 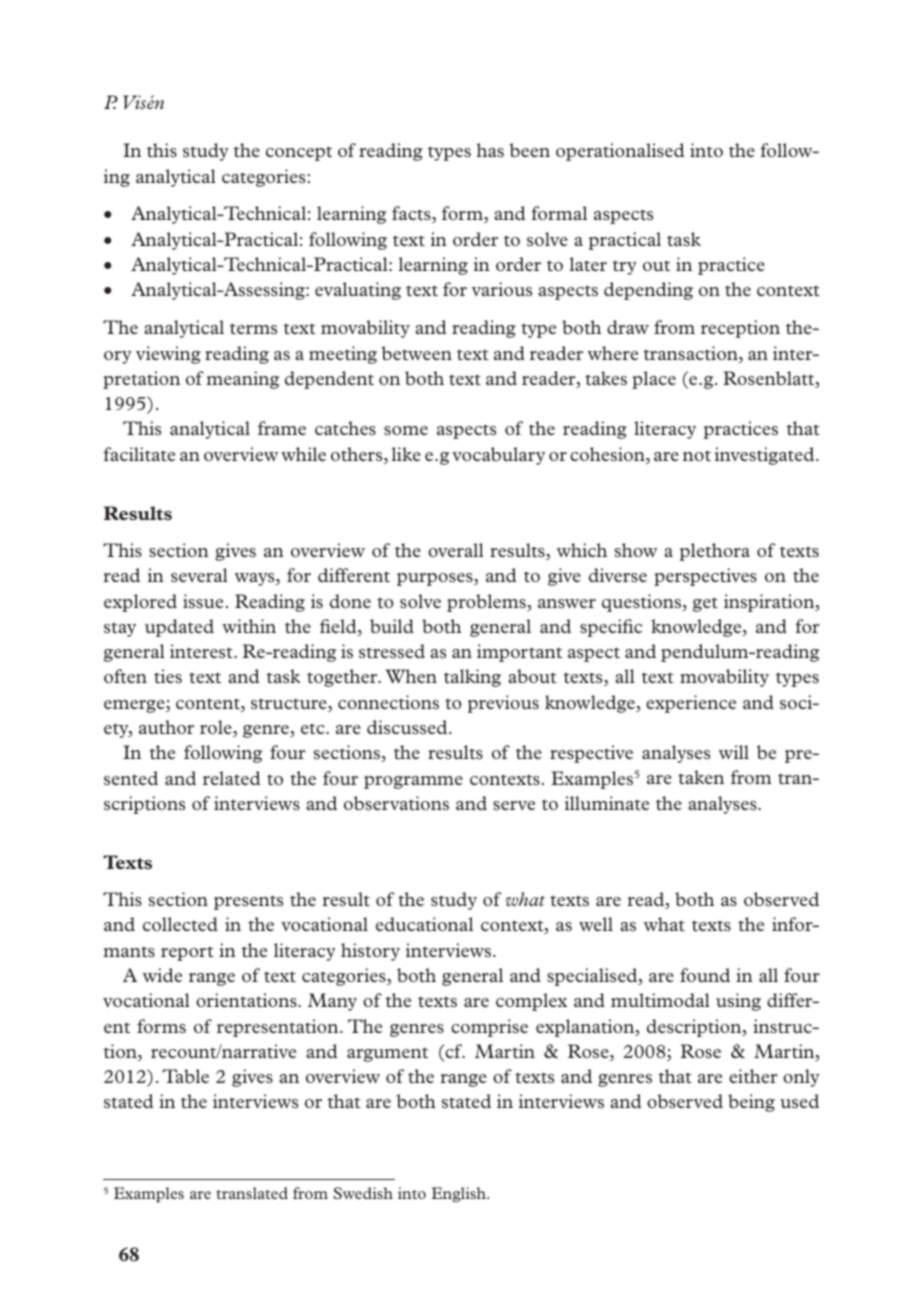 What do you see at coordinates (299, 153) in the document?
I see `concept` at bounding box center [299, 153].
